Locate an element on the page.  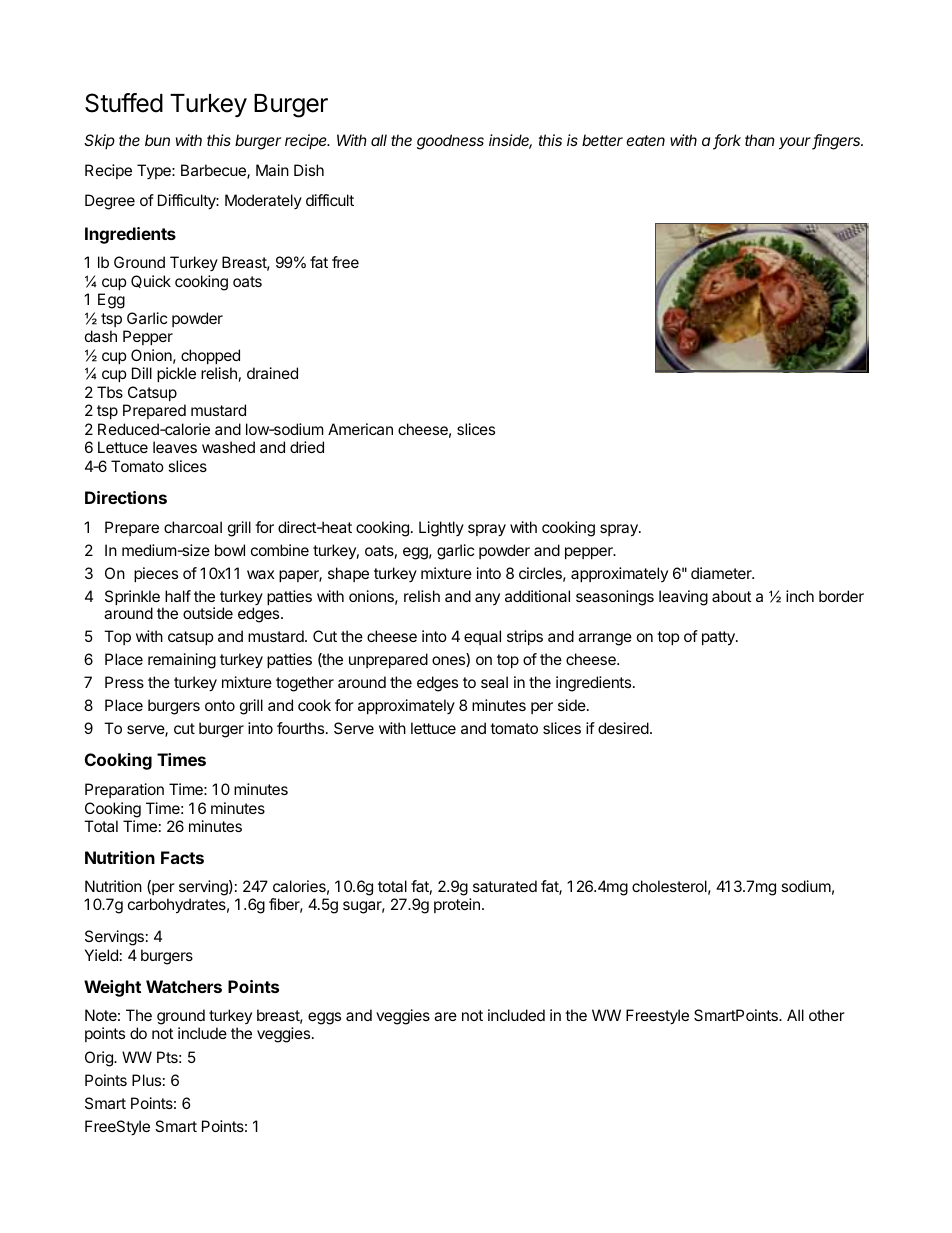
than is located at coordinates (760, 140).
